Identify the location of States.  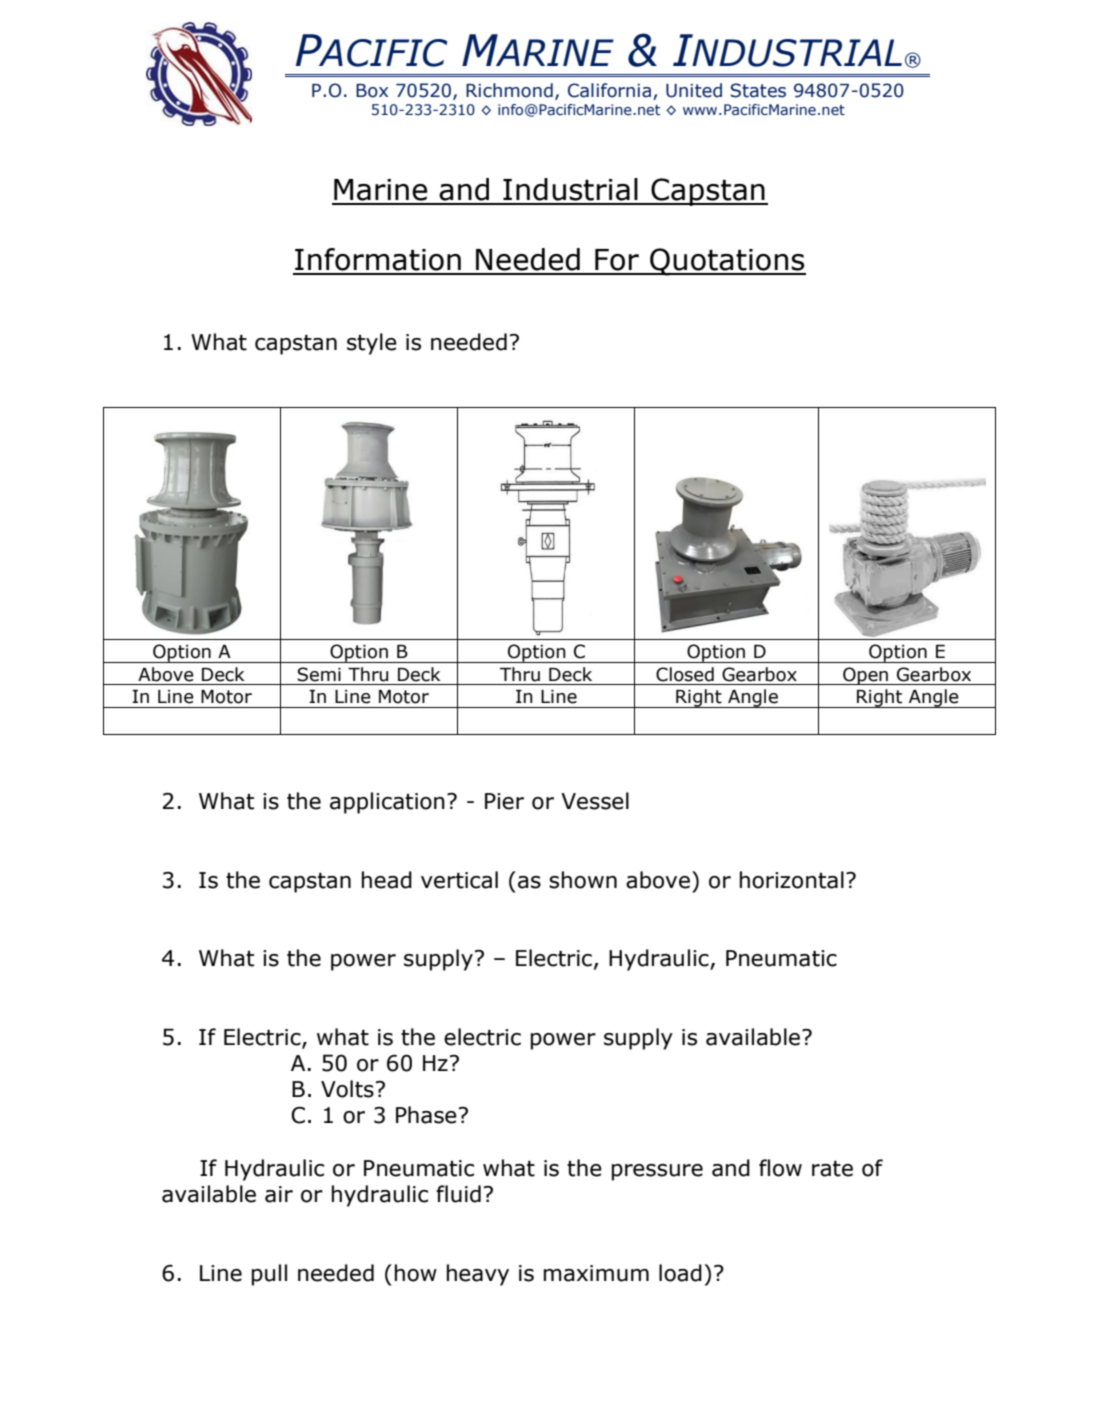
(758, 90).
